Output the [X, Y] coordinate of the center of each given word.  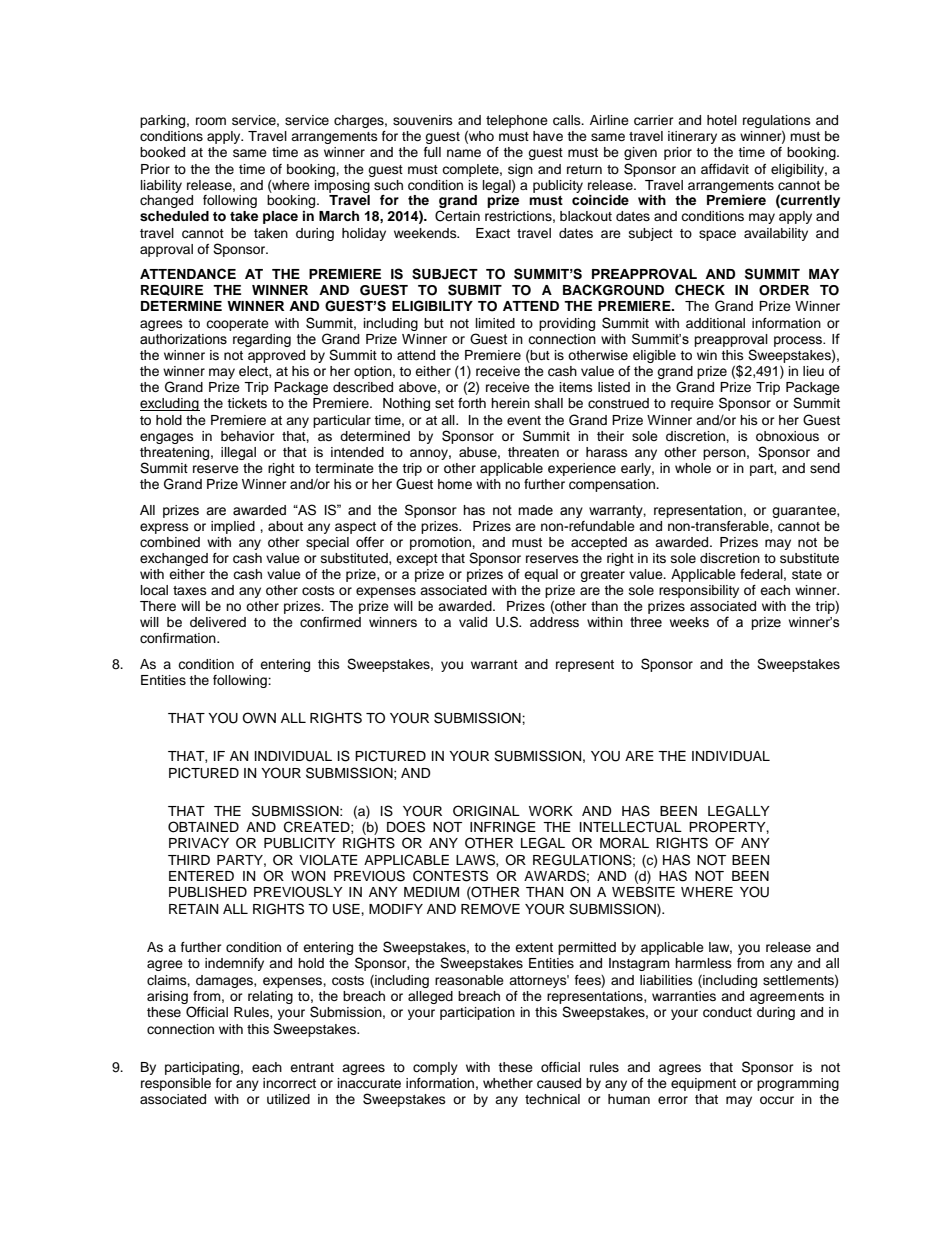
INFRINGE [503, 827]
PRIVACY [199, 843]
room [211, 121]
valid [473, 622]
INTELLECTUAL [631, 827]
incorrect [289, 1083]
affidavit [725, 169]
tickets [247, 403]
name [464, 153]
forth [472, 403]
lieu [813, 371]
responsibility [699, 591]
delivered [218, 622]
